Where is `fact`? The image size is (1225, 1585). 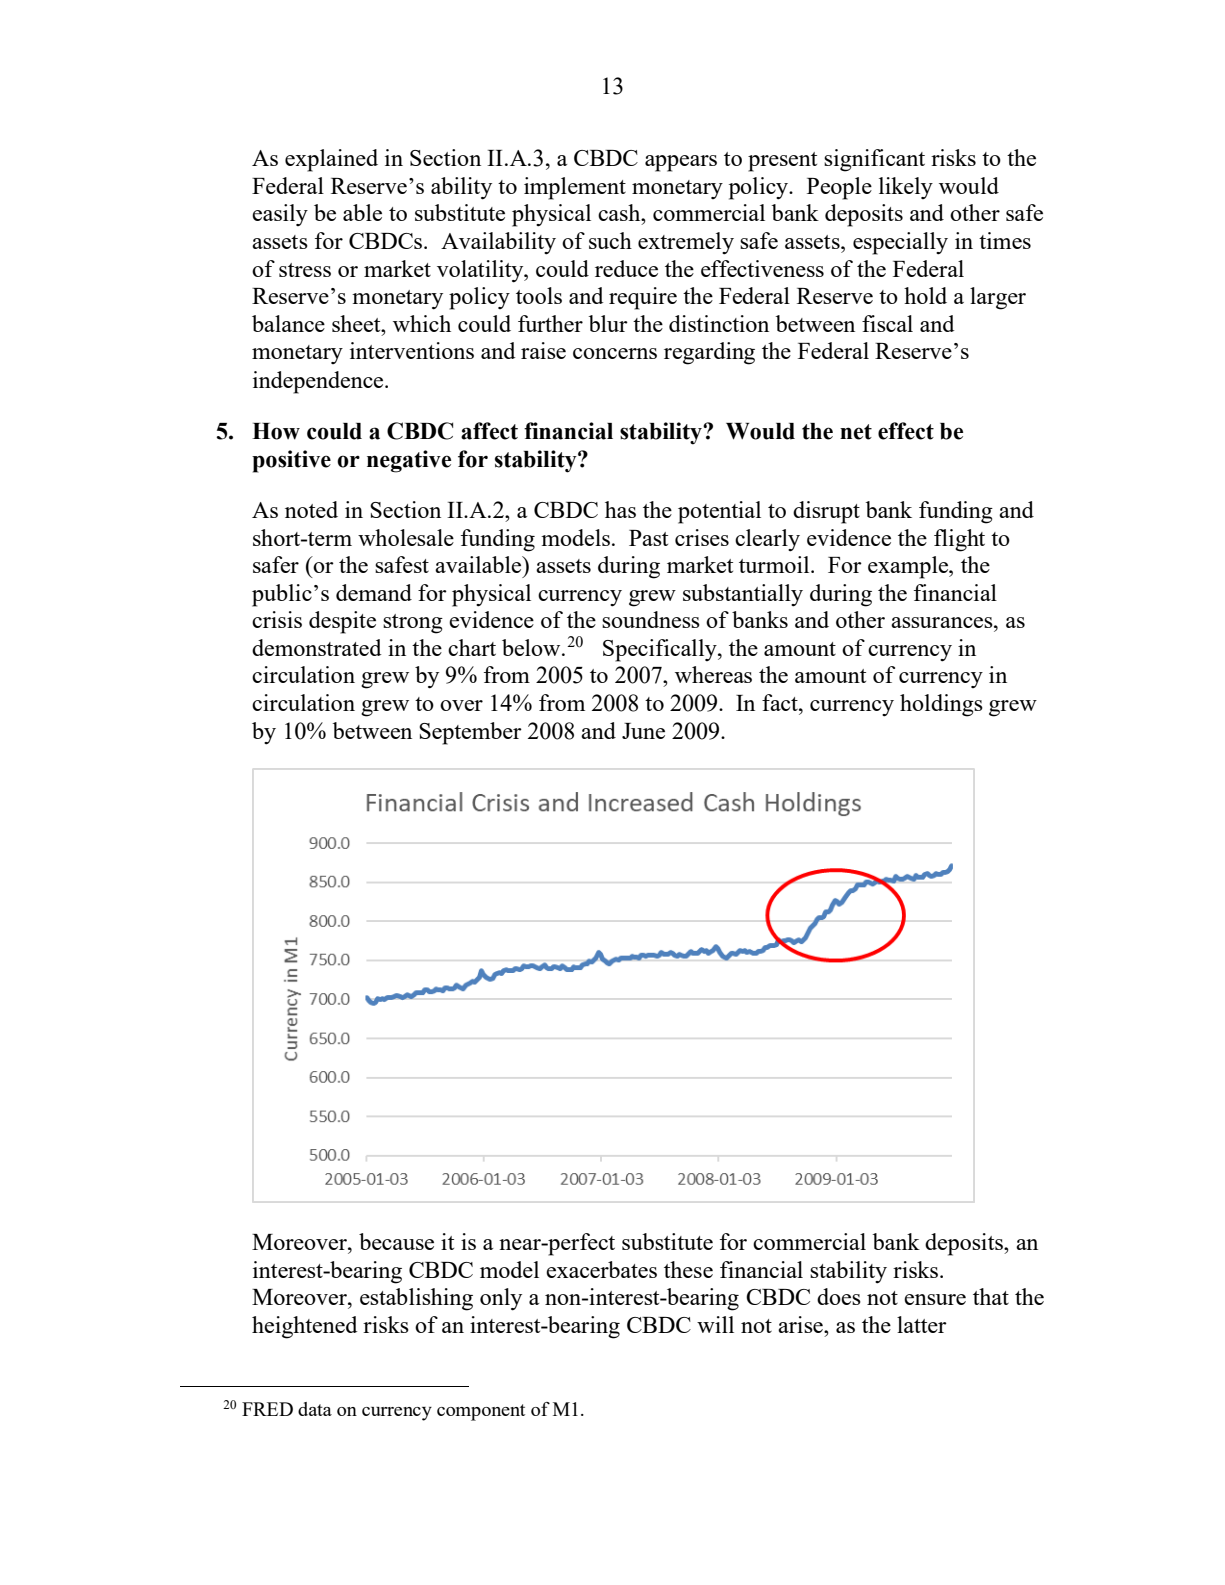 fact is located at coordinates (781, 702).
